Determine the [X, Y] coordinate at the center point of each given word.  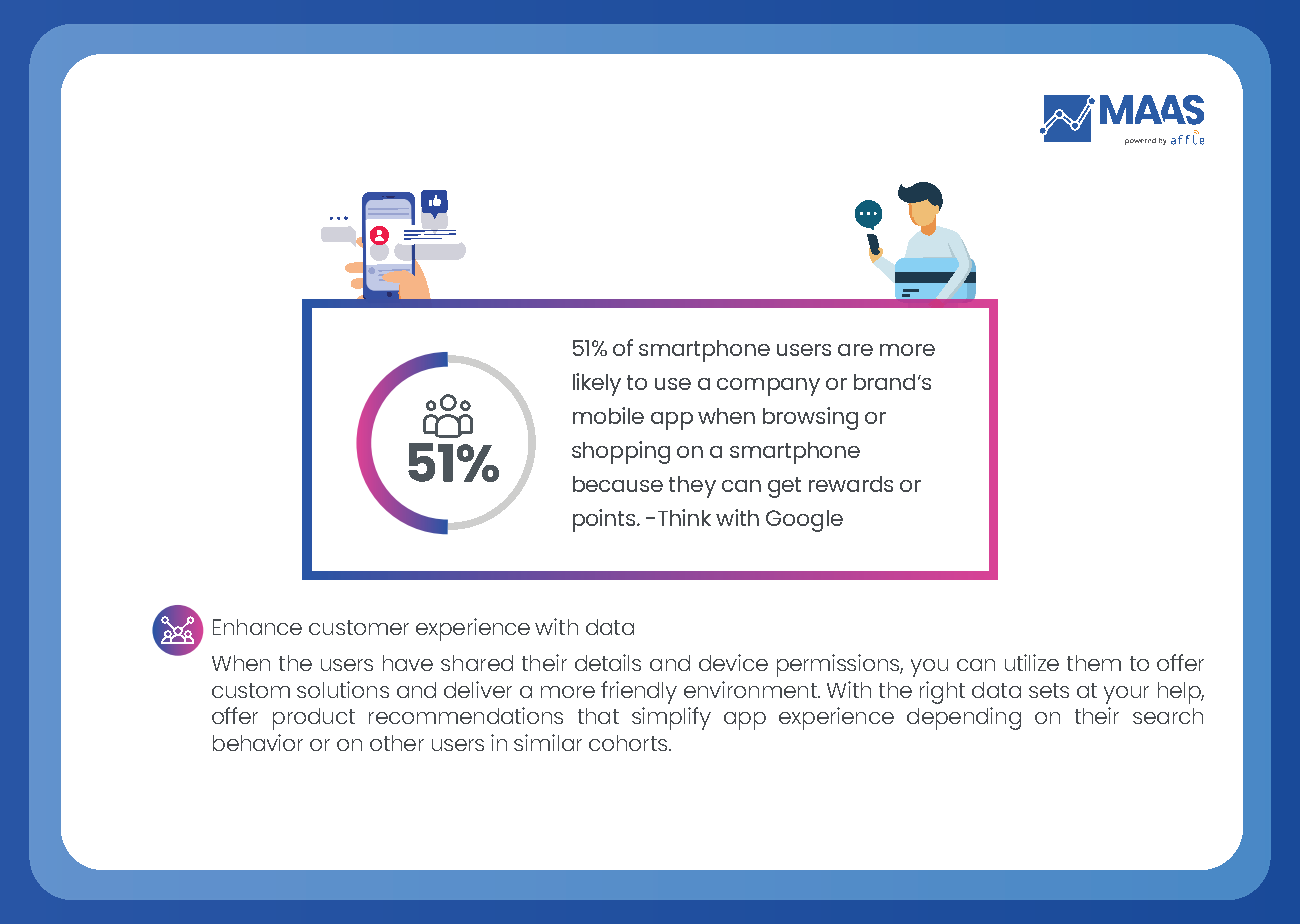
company [768, 387]
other [397, 743]
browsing [810, 418]
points [605, 520]
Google [804, 521]
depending [964, 718]
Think [684, 517]
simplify [671, 718]
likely [597, 384]
